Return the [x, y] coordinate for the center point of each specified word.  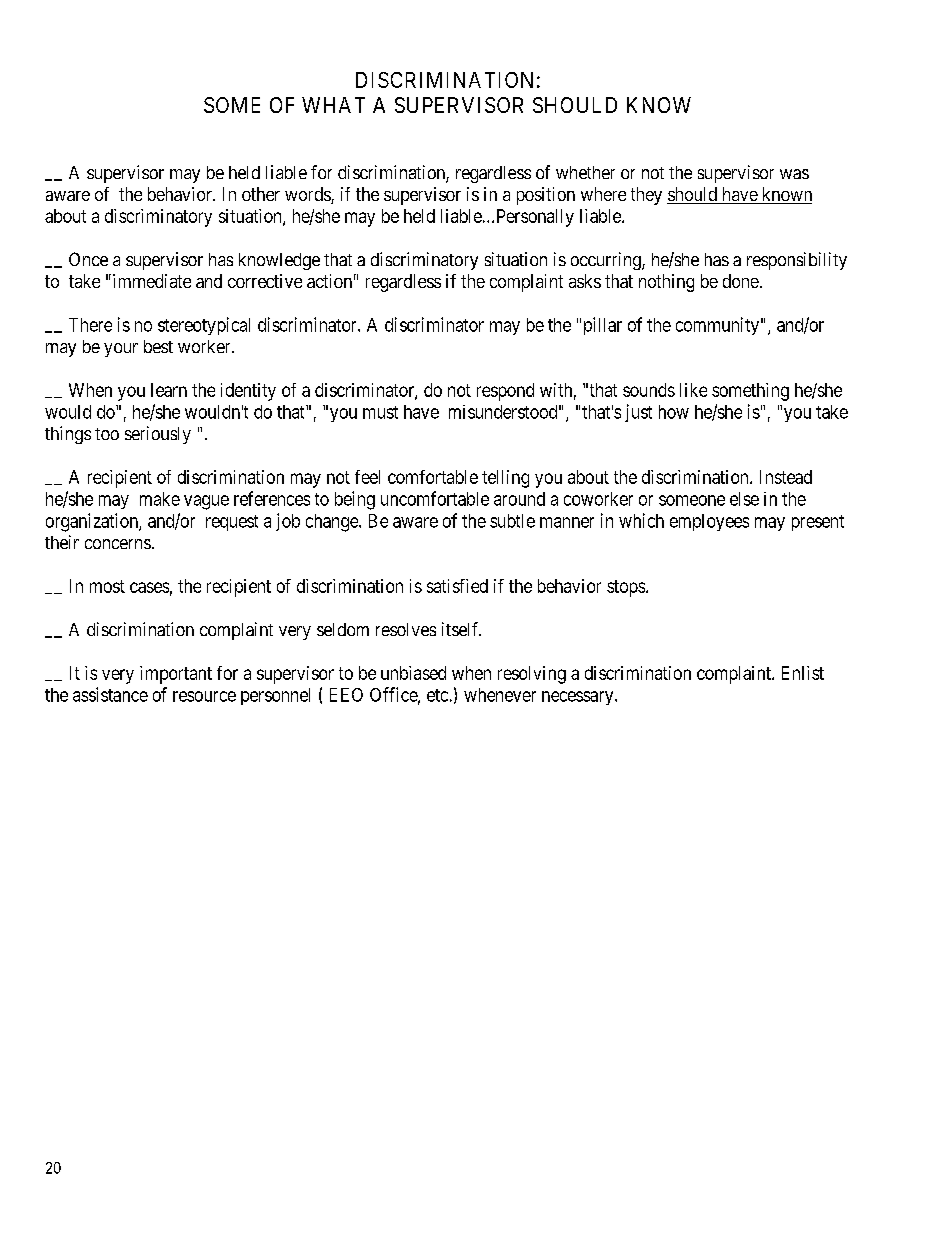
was [794, 174]
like [693, 390]
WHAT [333, 105]
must [380, 412]
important [176, 675]
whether [585, 172]
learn [169, 390]
